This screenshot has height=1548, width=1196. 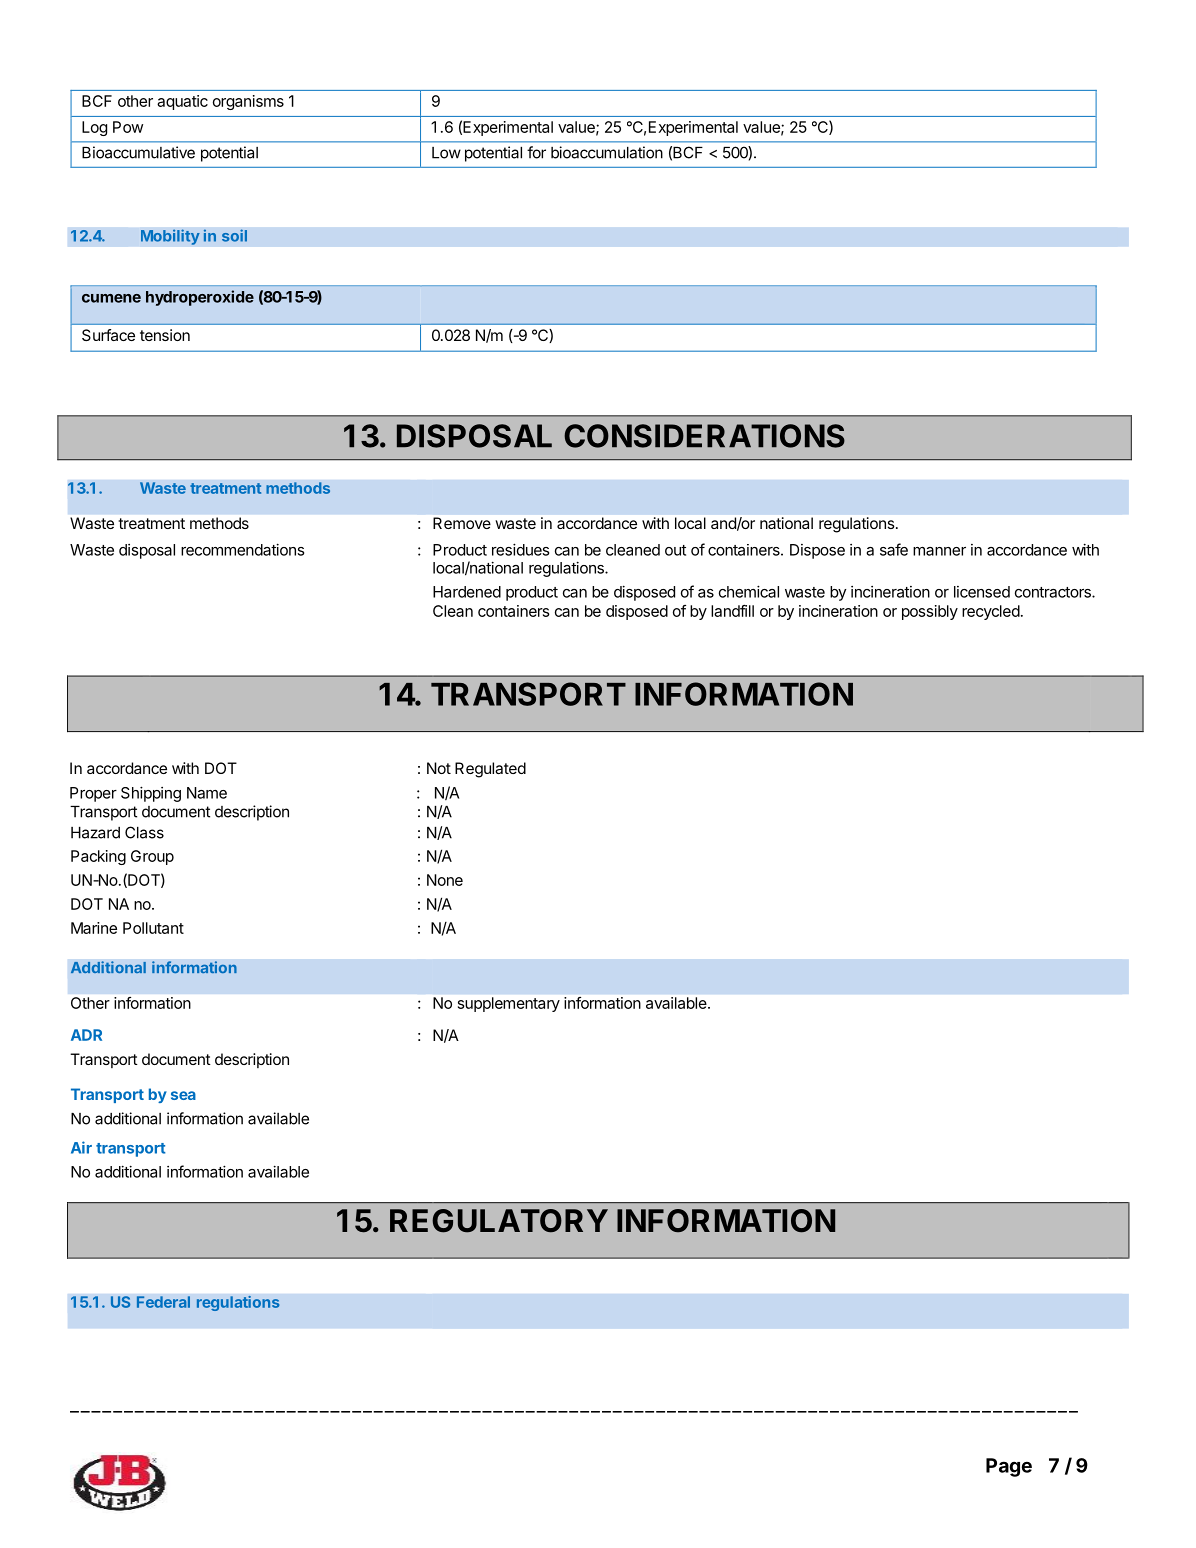 What do you see at coordinates (445, 880) in the screenshot?
I see `None` at bounding box center [445, 880].
